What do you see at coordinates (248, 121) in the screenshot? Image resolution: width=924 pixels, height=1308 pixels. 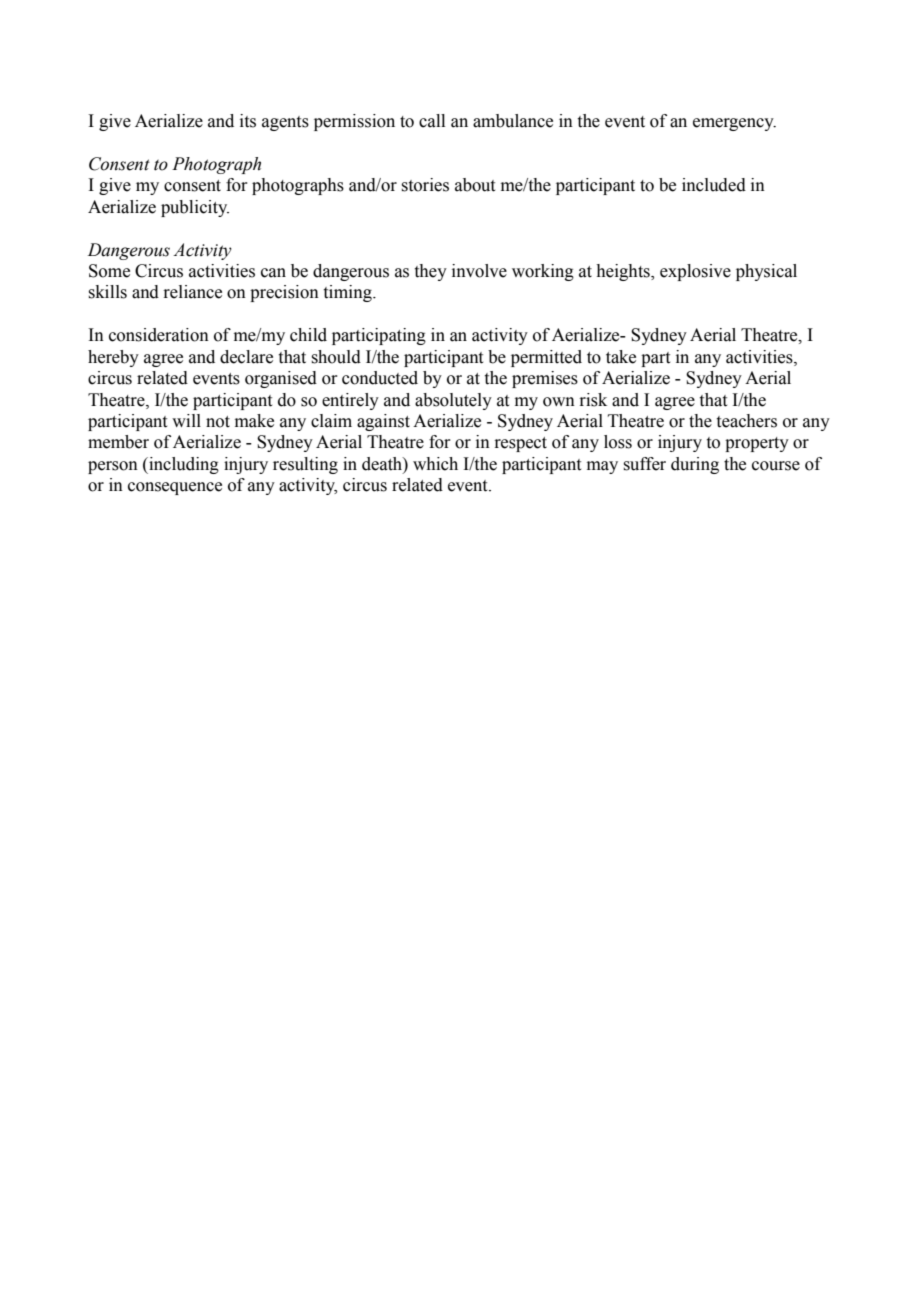 I see `its` at bounding box center [248, 121].
